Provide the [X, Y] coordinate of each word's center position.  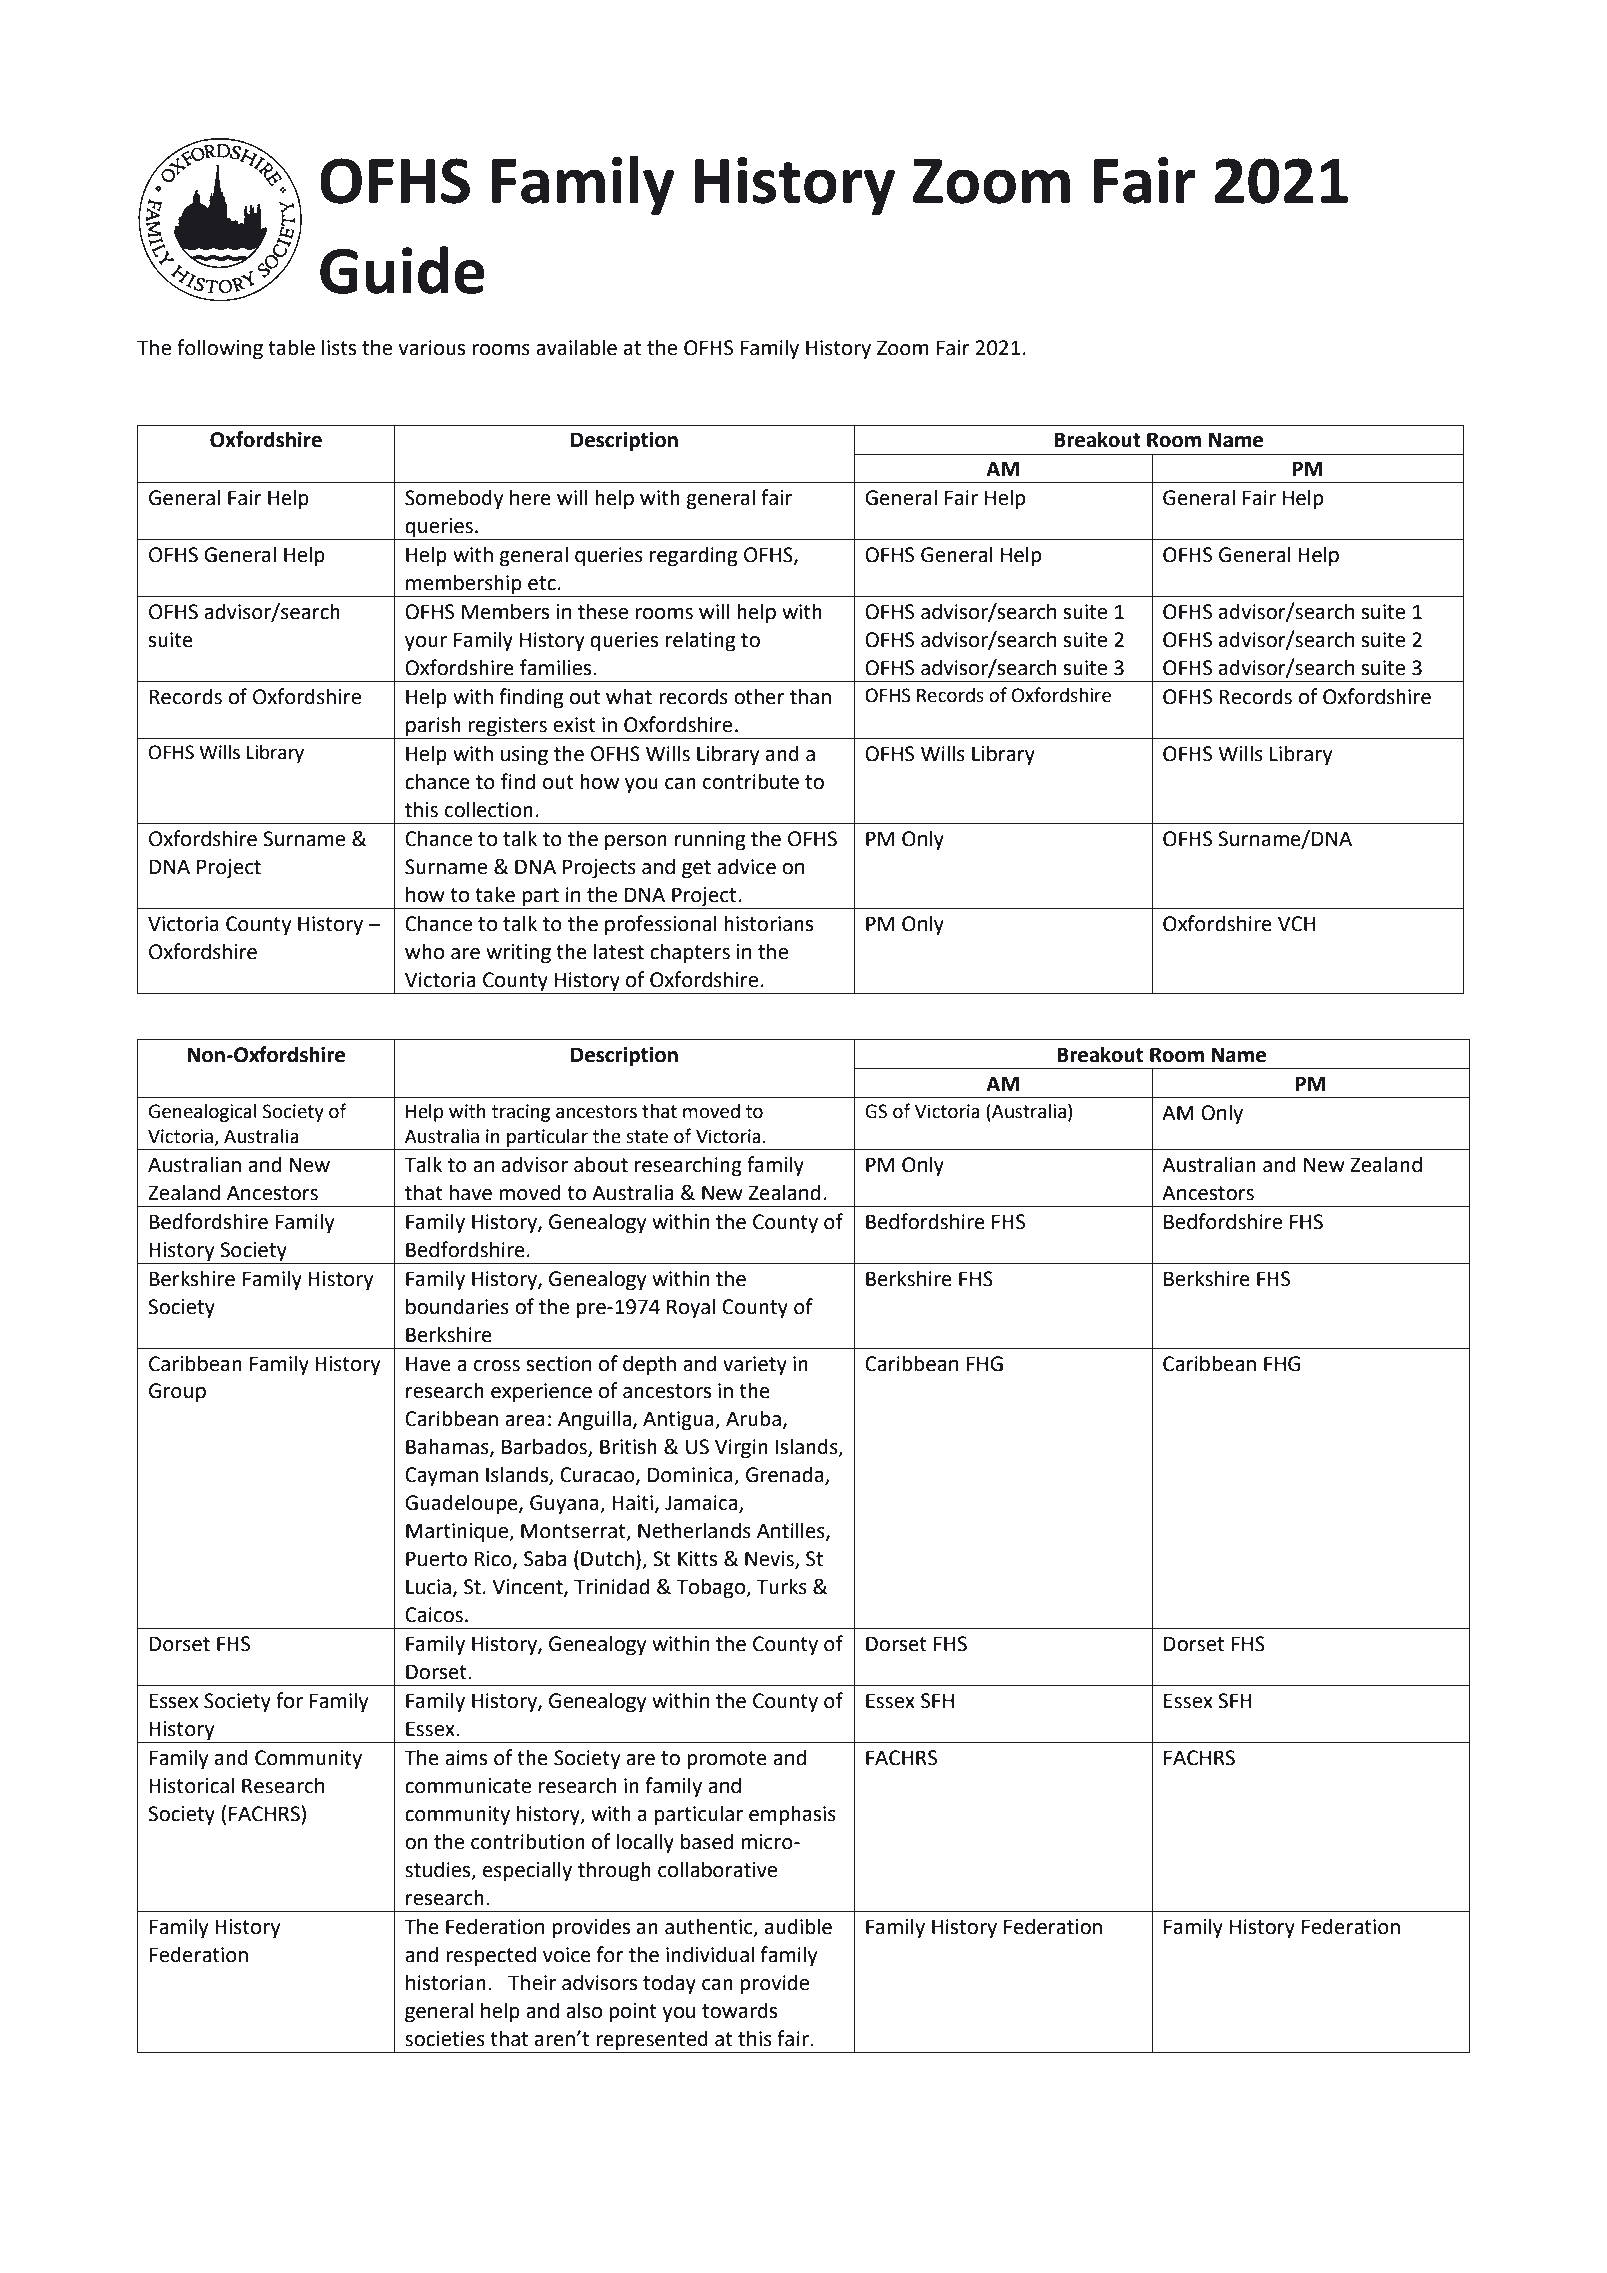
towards [739, 2010]
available [576, 347]
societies [445, 2039]
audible [798, 1926]
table [291, 347]
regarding [693, 556]
